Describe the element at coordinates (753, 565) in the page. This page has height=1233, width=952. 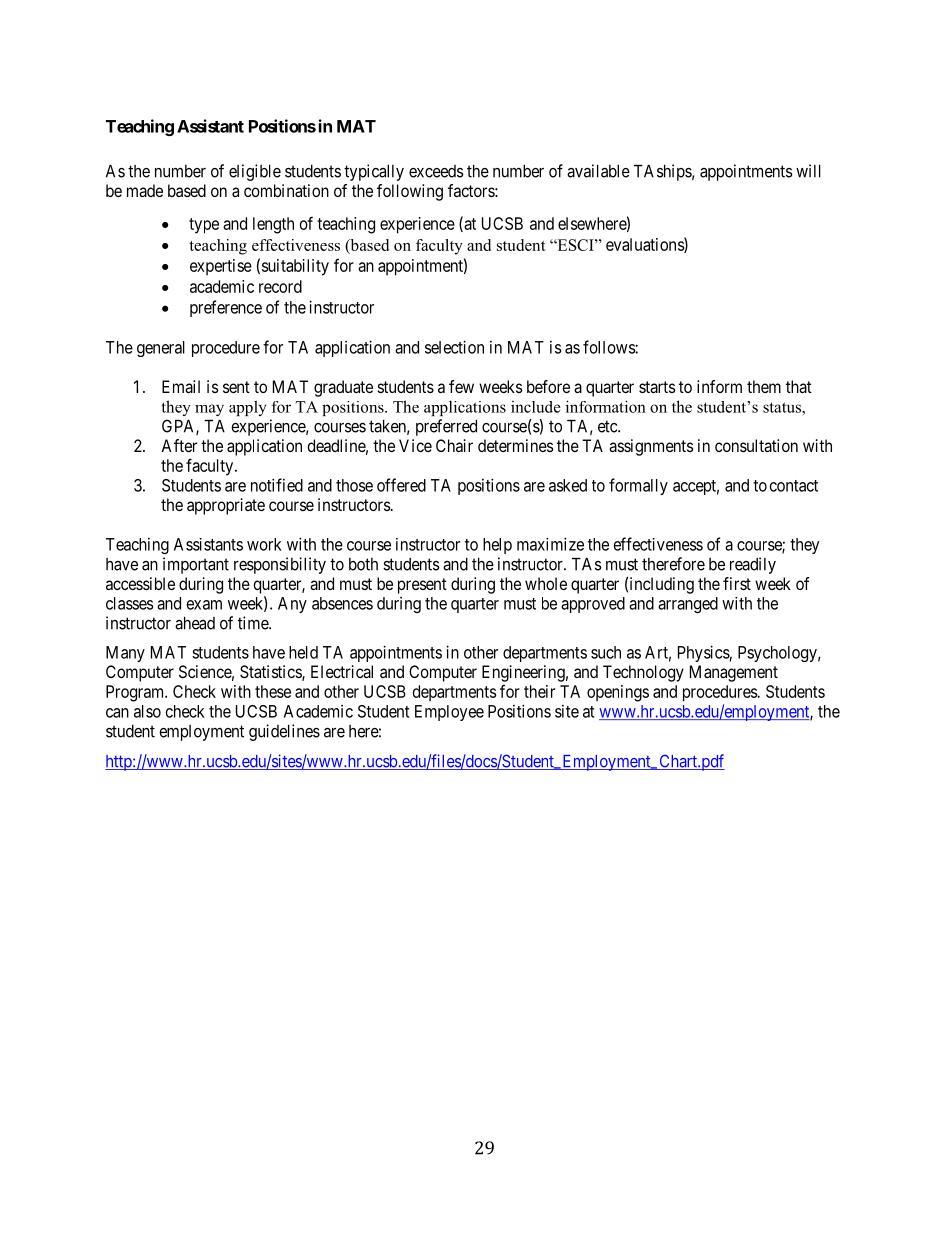
I see `readily` at that location.
